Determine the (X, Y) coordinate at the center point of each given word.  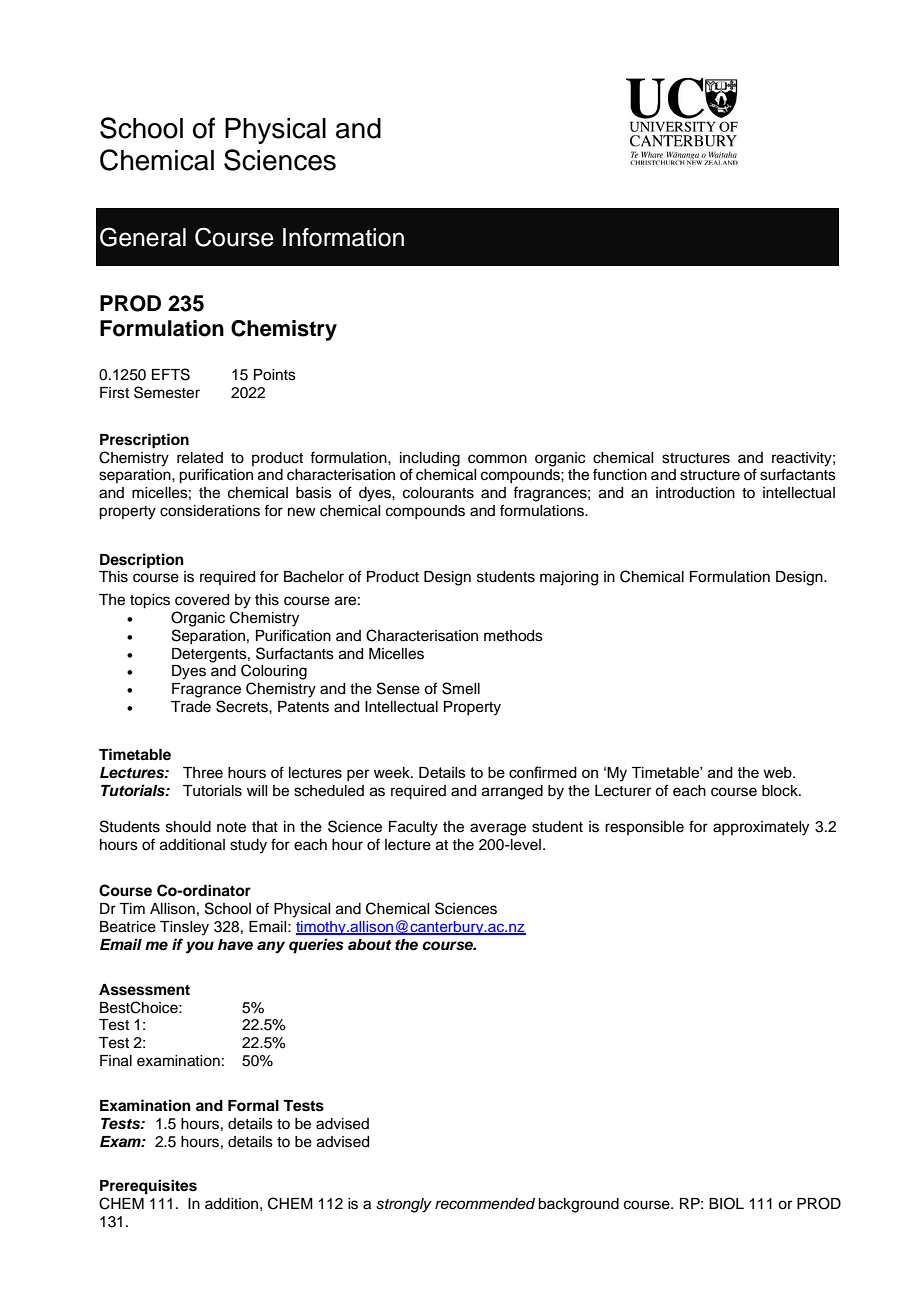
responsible (644, 828)
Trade (191, 707)
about (369, 945)
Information (343, 237)
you (200, 947)
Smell (461, 688)
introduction (695, 493)
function (620, 474)
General (143, 237)
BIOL (726, 1203)
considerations (210, 511)
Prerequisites (148, 1187)
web (778, 772)
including (430, 459)
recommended (485, 1204)
